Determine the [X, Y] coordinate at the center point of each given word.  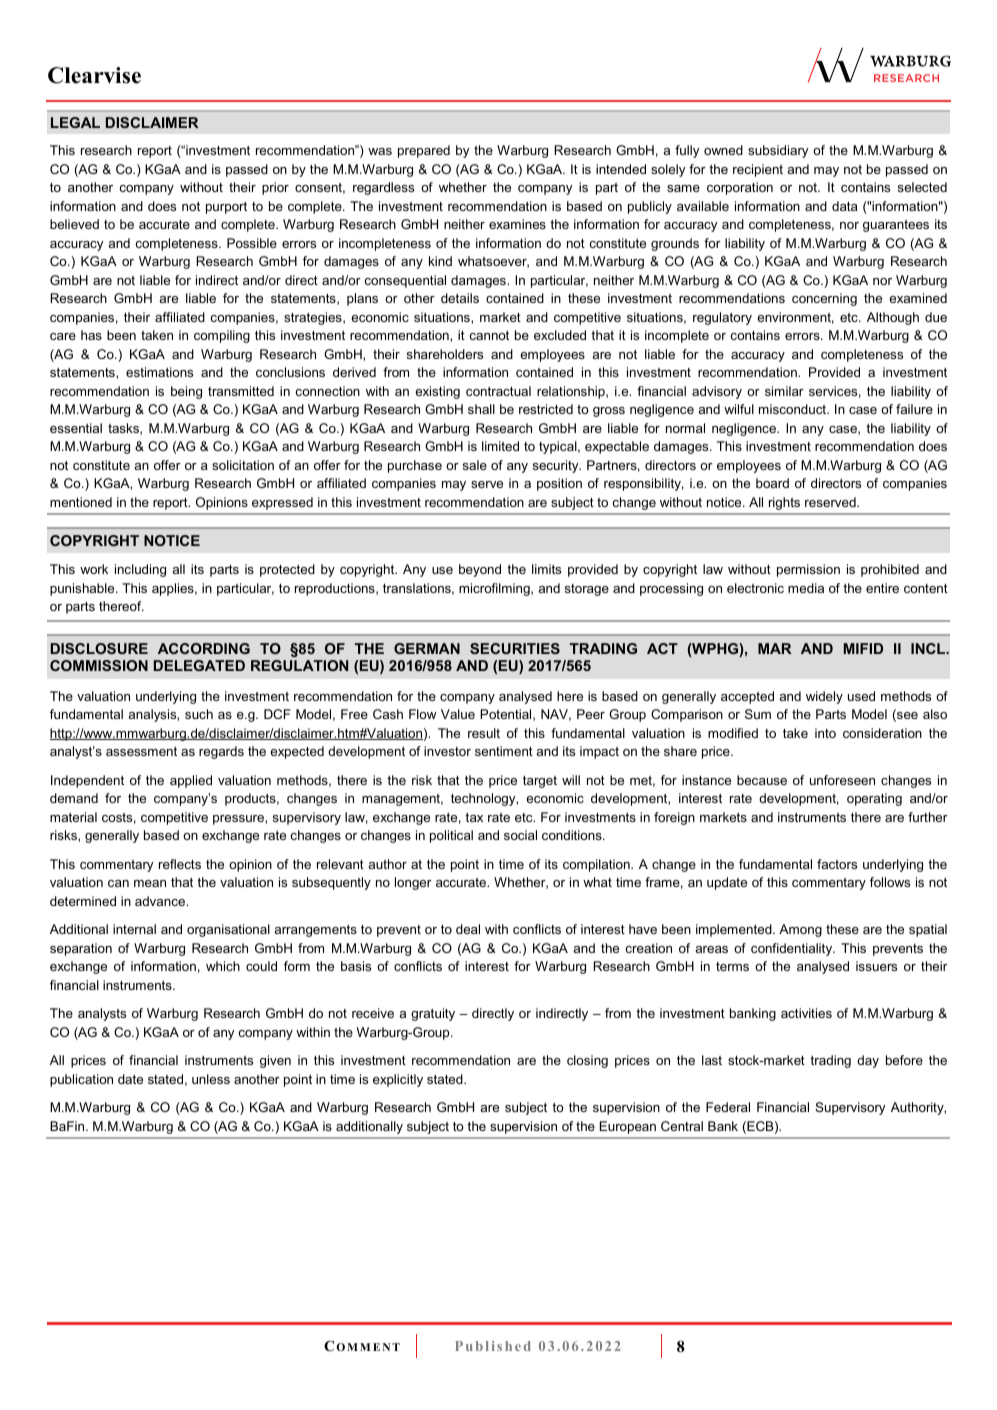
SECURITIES [515, 648]
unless [211, 1079]
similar [784, 391]
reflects [180, 864]
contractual [498, 391]
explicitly [398, 1080]
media [806, 588]
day [868, 1061]
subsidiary [778, 151]
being [186, 392]
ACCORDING [204, 648]
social [520, 835]
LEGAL [75, 122]
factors [837, 864]
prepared [424, 151]
